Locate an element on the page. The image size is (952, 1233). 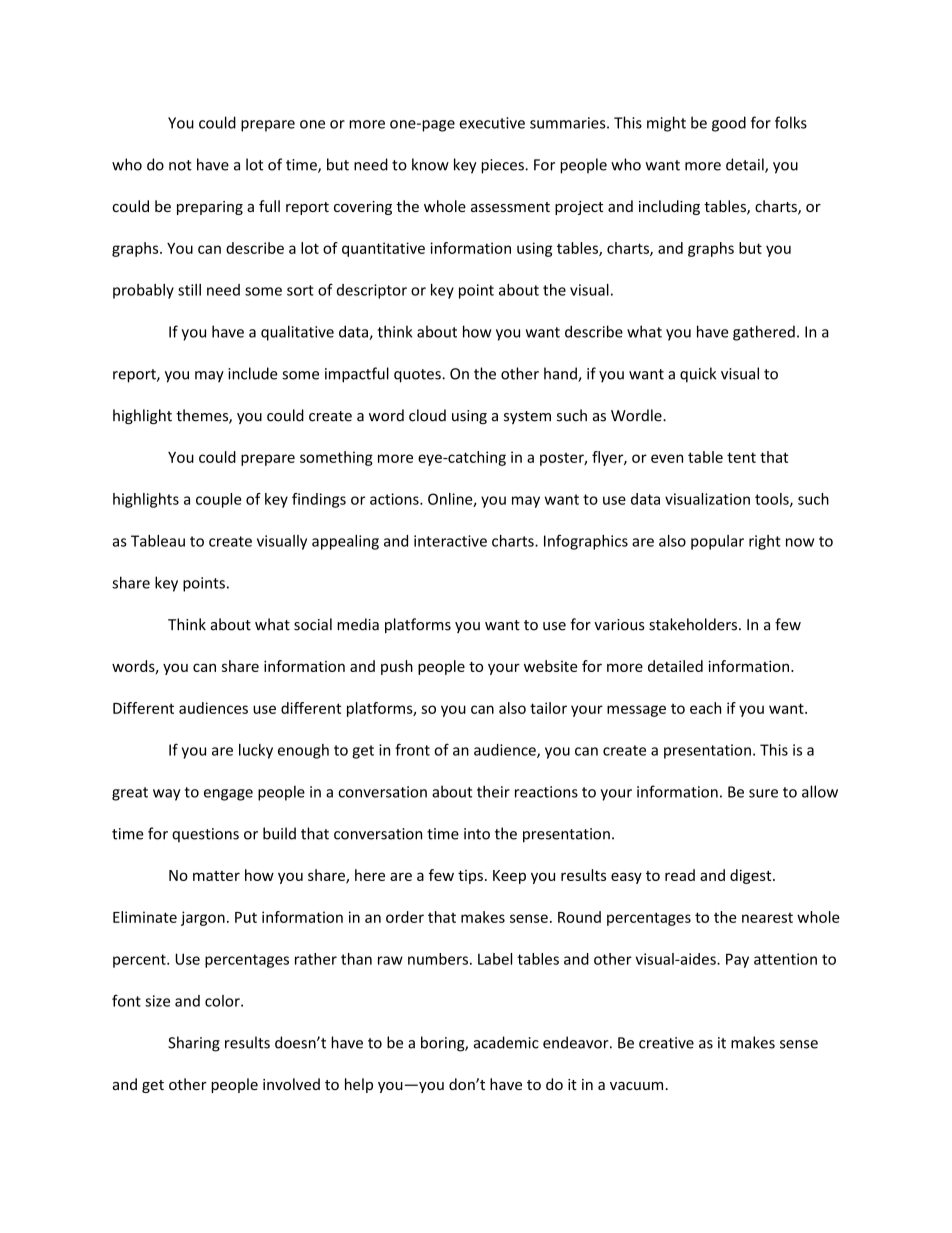
good is located at coordinates (729, 124).
